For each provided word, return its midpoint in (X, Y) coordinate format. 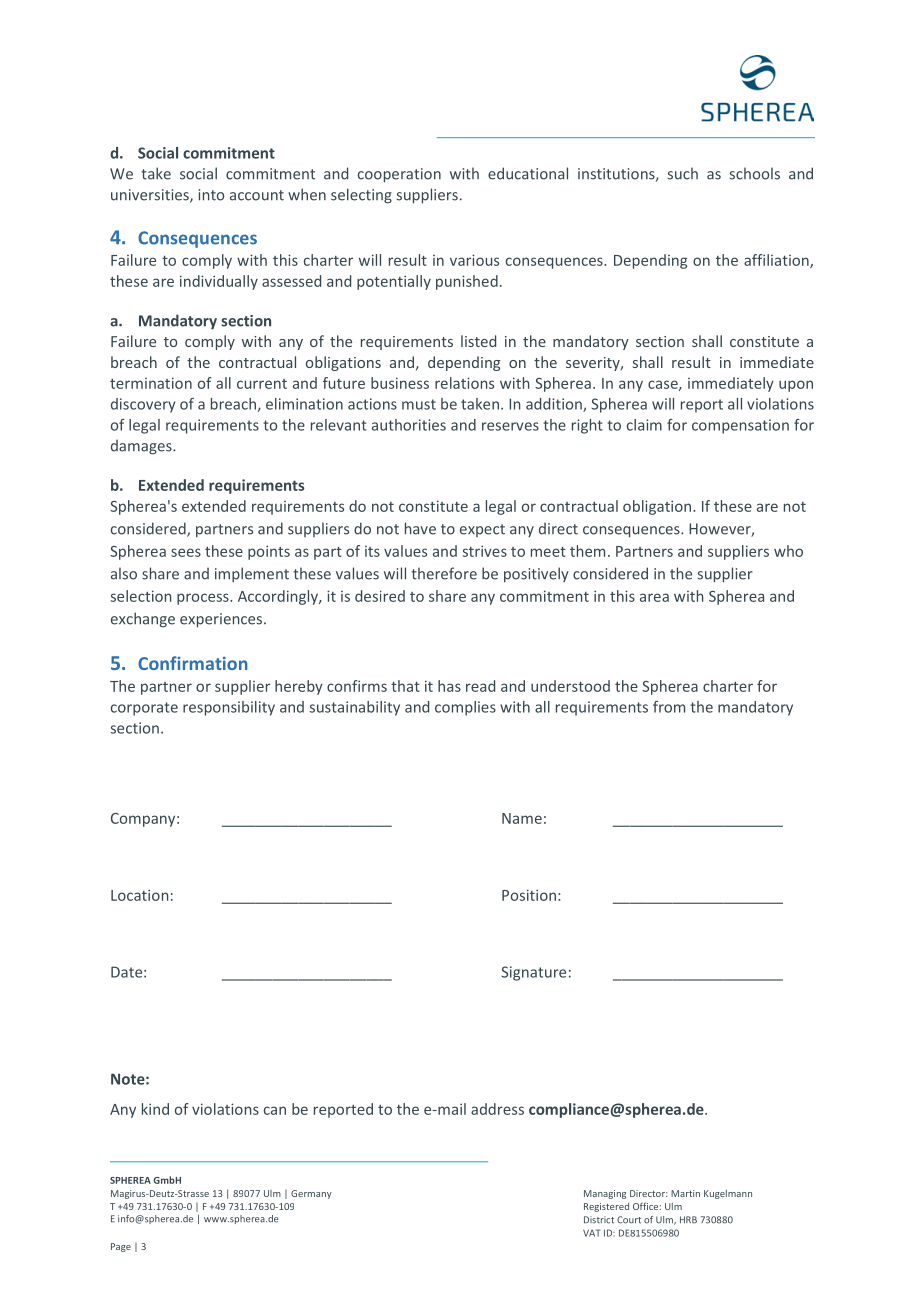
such (683, 173)
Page (121, 1247)
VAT (592, 1233)
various (474, 260)
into (211, 195)
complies (465, 708)
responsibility (229, 708)
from (669, 707)
